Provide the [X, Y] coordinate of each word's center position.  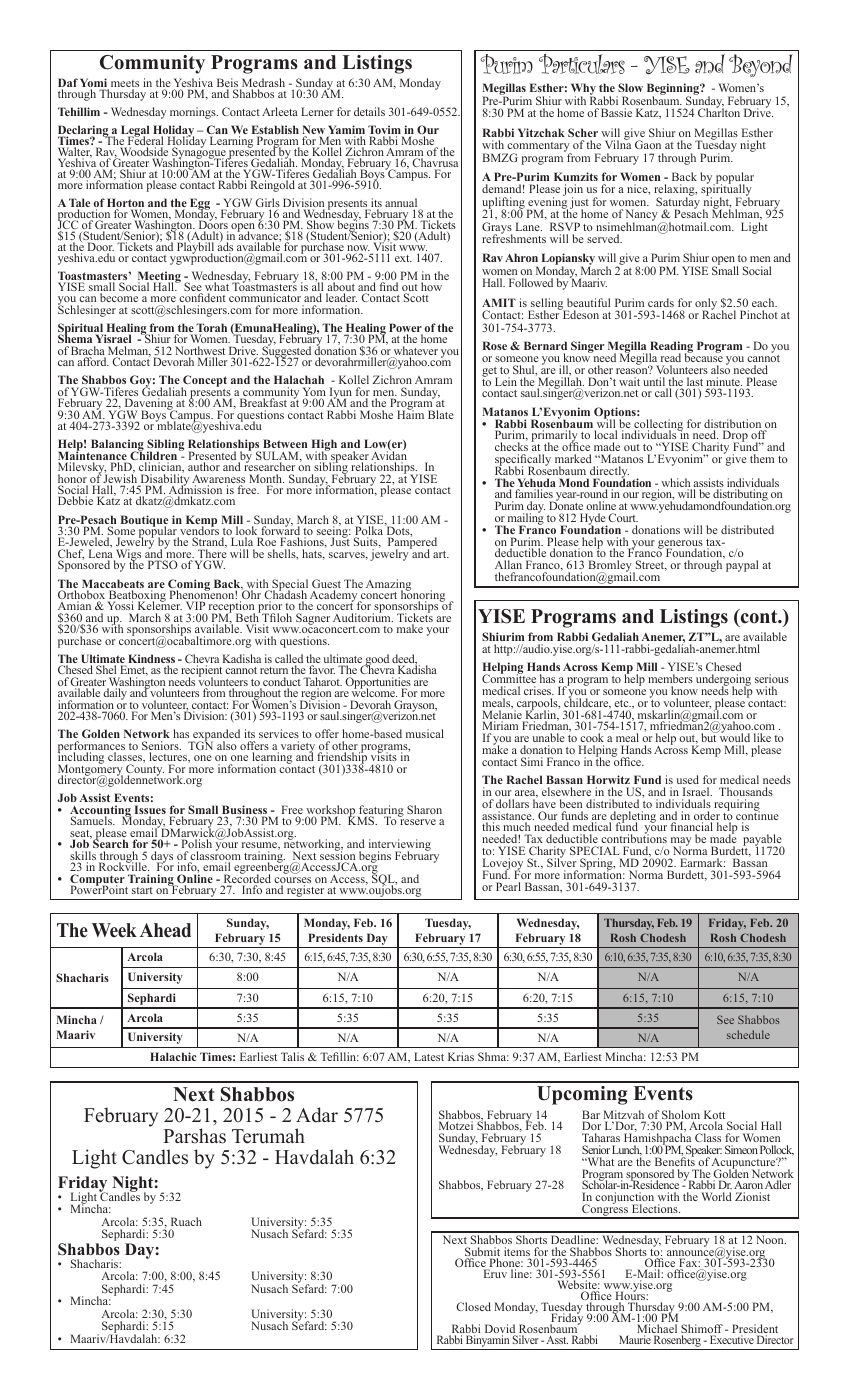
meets [123, 85]
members [670, 678]
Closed [473, 1306]
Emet [133, 671]
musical [425, 733]
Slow [630, 87]
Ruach [186, 1221]
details [369, 111]
